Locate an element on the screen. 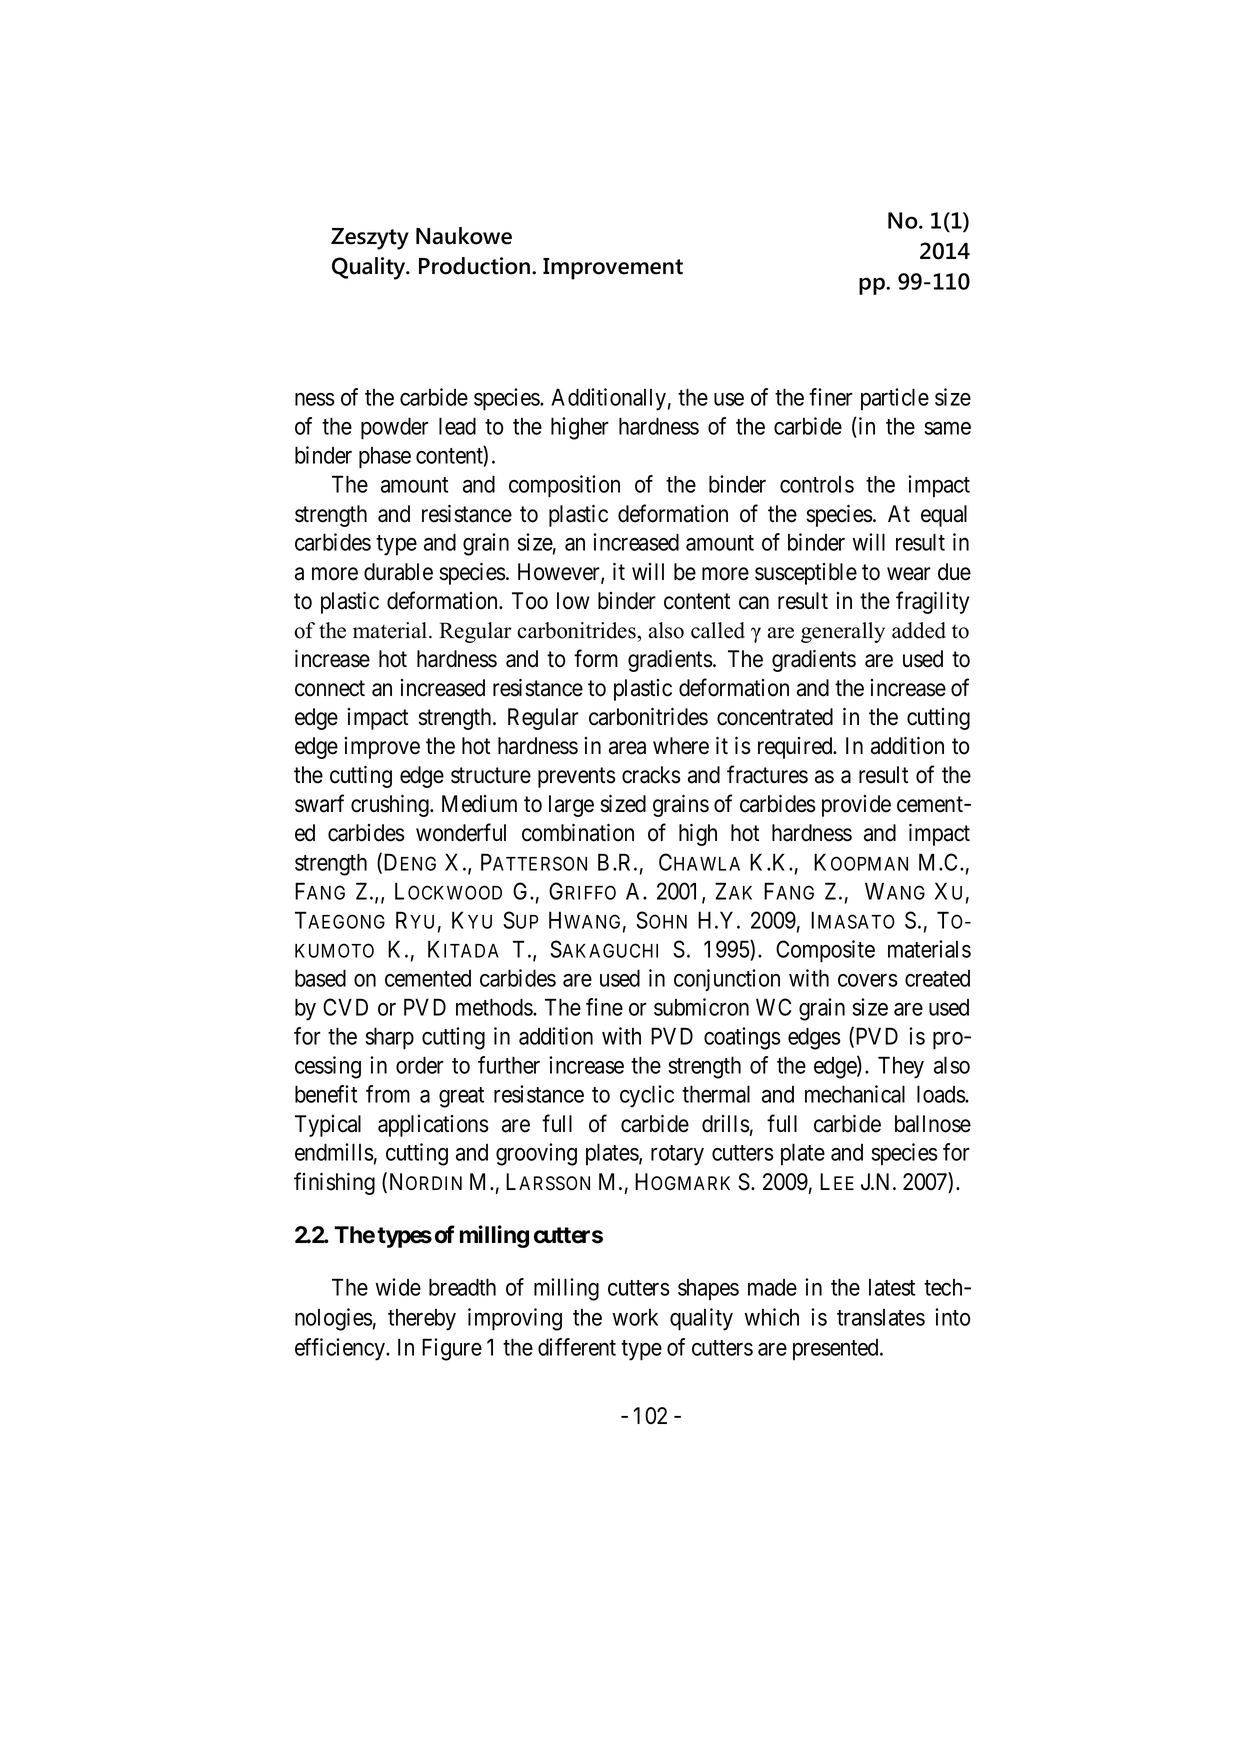 Image resolution: width=1235 pixels, height=1747 pixels. Production is located at coordinates (476, 266).
